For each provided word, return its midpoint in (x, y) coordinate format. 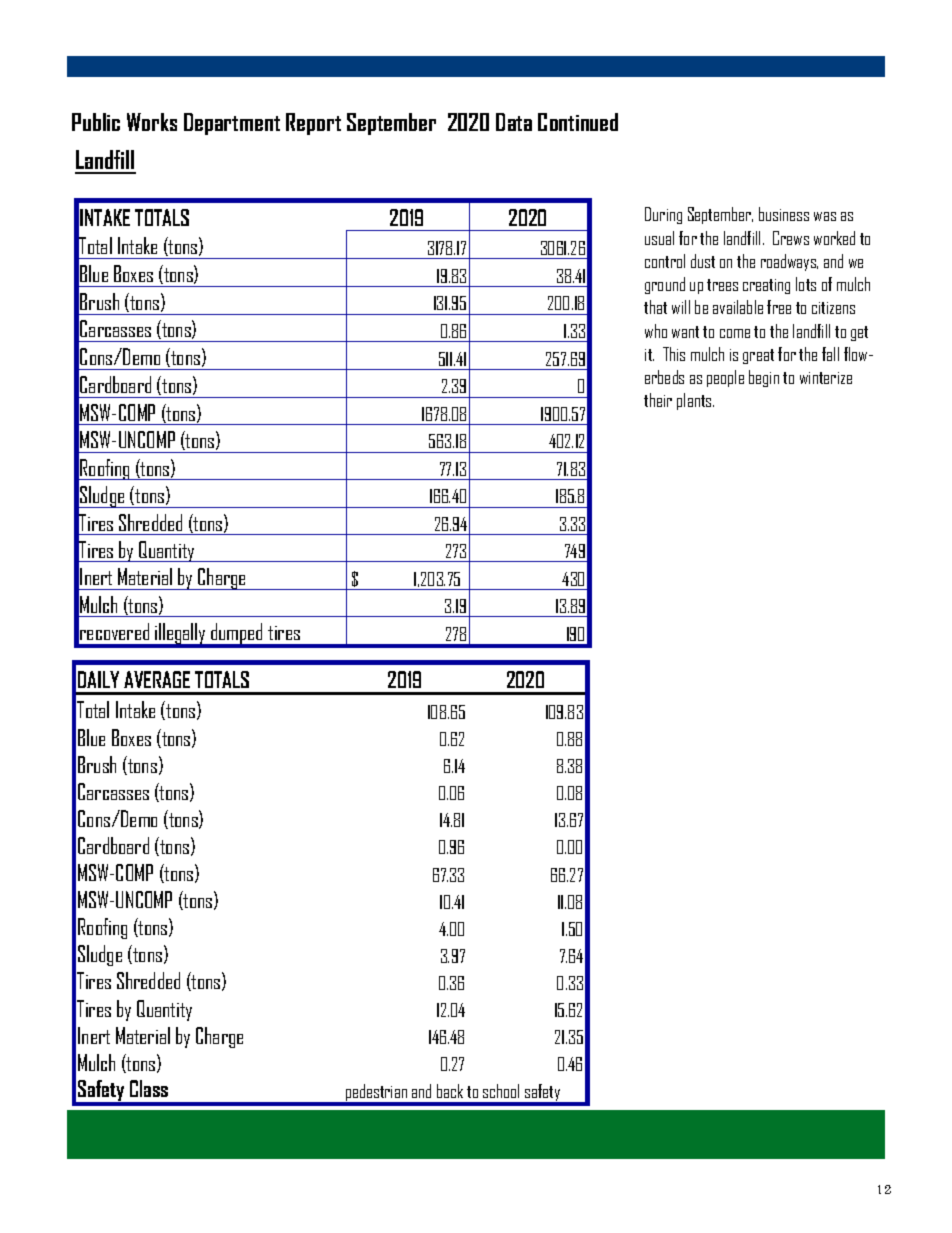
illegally (180, 635)
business (784, 214)
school (501, 1091)
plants (695, 401)
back (450, 1091)
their (658, 400)
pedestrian (377, 1094)
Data (514, 122)
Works (152, 122)
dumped (237, 635)
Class (149, 1088)
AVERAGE (157, 679)
